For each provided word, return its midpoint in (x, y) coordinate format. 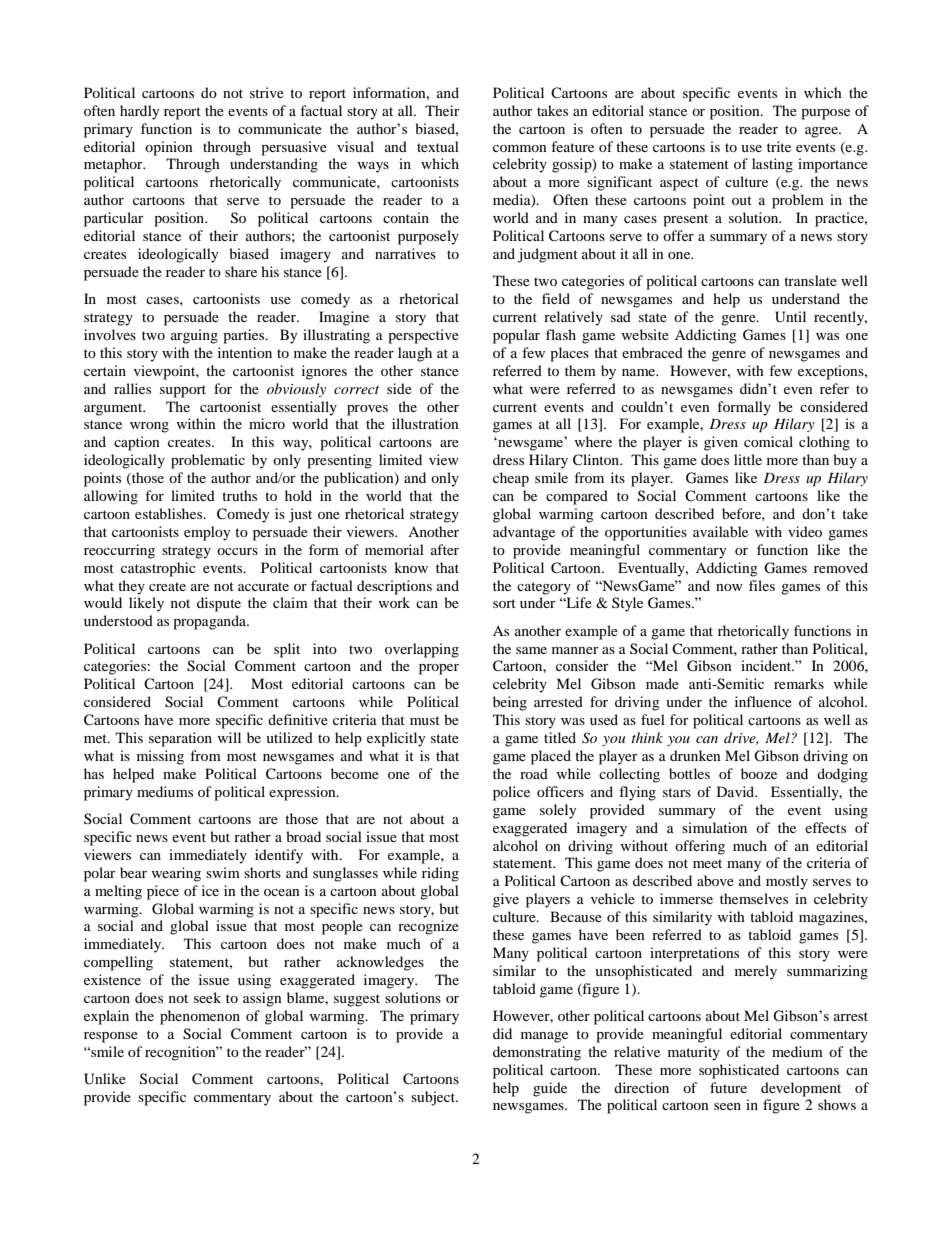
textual (438, 146)
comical (768, 441)
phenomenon (200, 1017)
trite (779, 146)
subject (434, 1098)
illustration (425, 423)
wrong (149, 427)
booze (759, 773)
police (511, 793)
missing (160, 757)
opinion (169, 148)
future (728, 1087)
